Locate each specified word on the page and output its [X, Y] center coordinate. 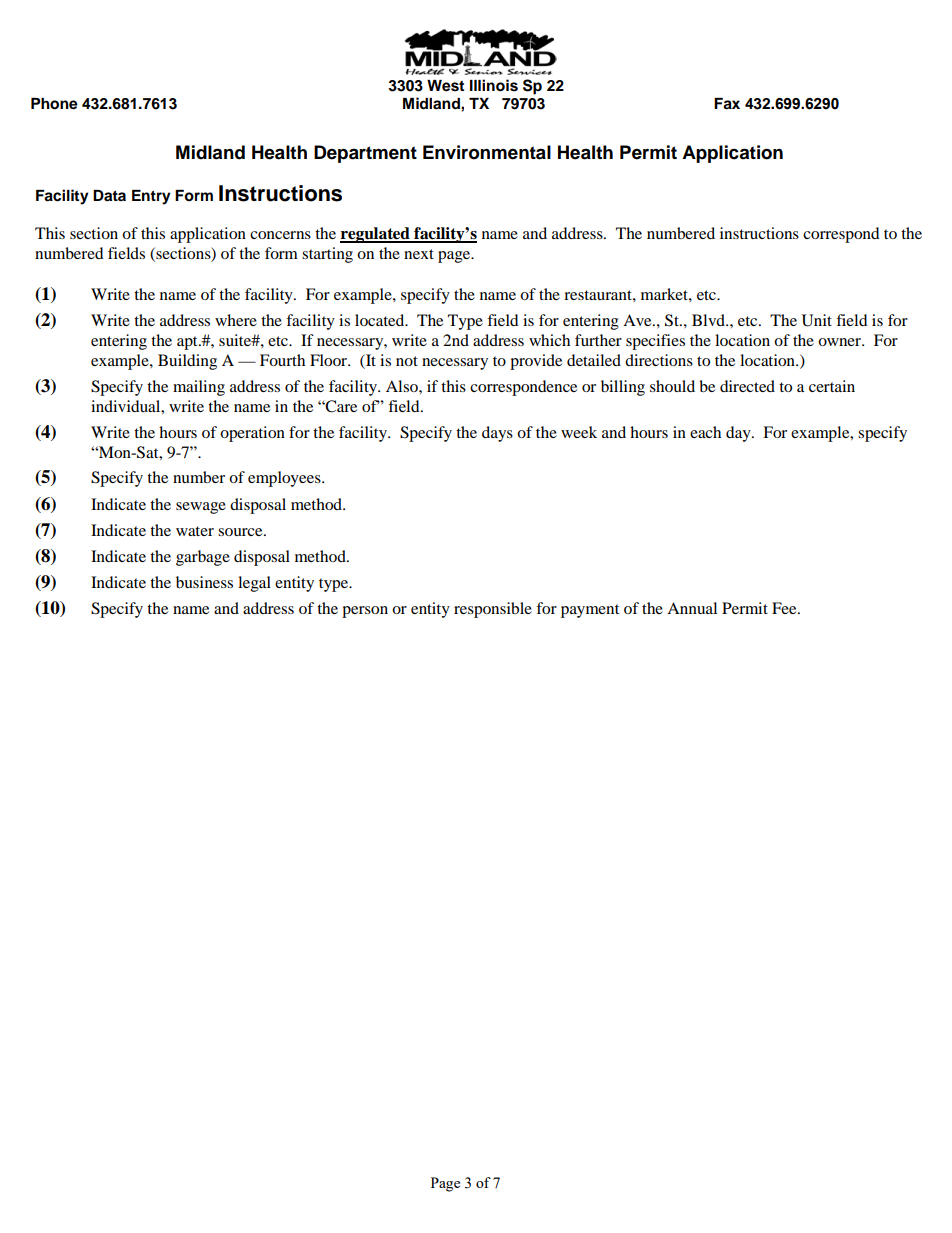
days [497, 434]
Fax [727, 104]
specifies [655, 342]
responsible [493, 610]
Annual [692, 608]
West [445, 86]
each [705, 432]
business [204, 582]
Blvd [709, 320]
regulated [376, 235]
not [407, 361]
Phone [54, 104]
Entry [151, 197]
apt [188, 343]
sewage [201, 508]
